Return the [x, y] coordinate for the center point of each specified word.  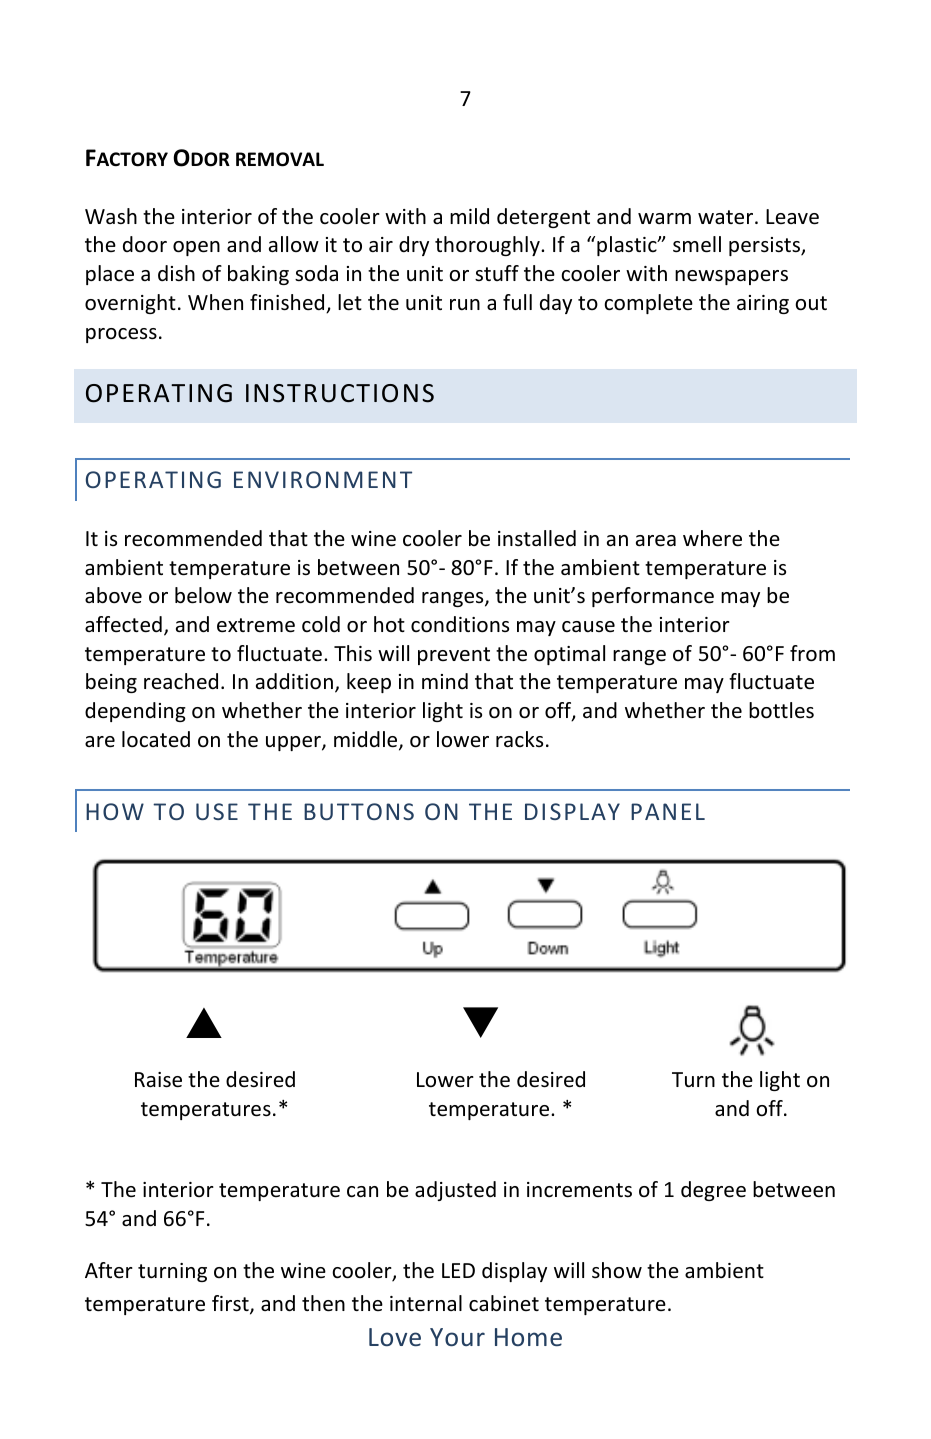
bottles [781, 710]
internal [426, 1303]
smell [697, 244]
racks [519, 739]
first [231, 1304]
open [196, 248]
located [156, 739]
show [617, 1270]
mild [469, 216]
